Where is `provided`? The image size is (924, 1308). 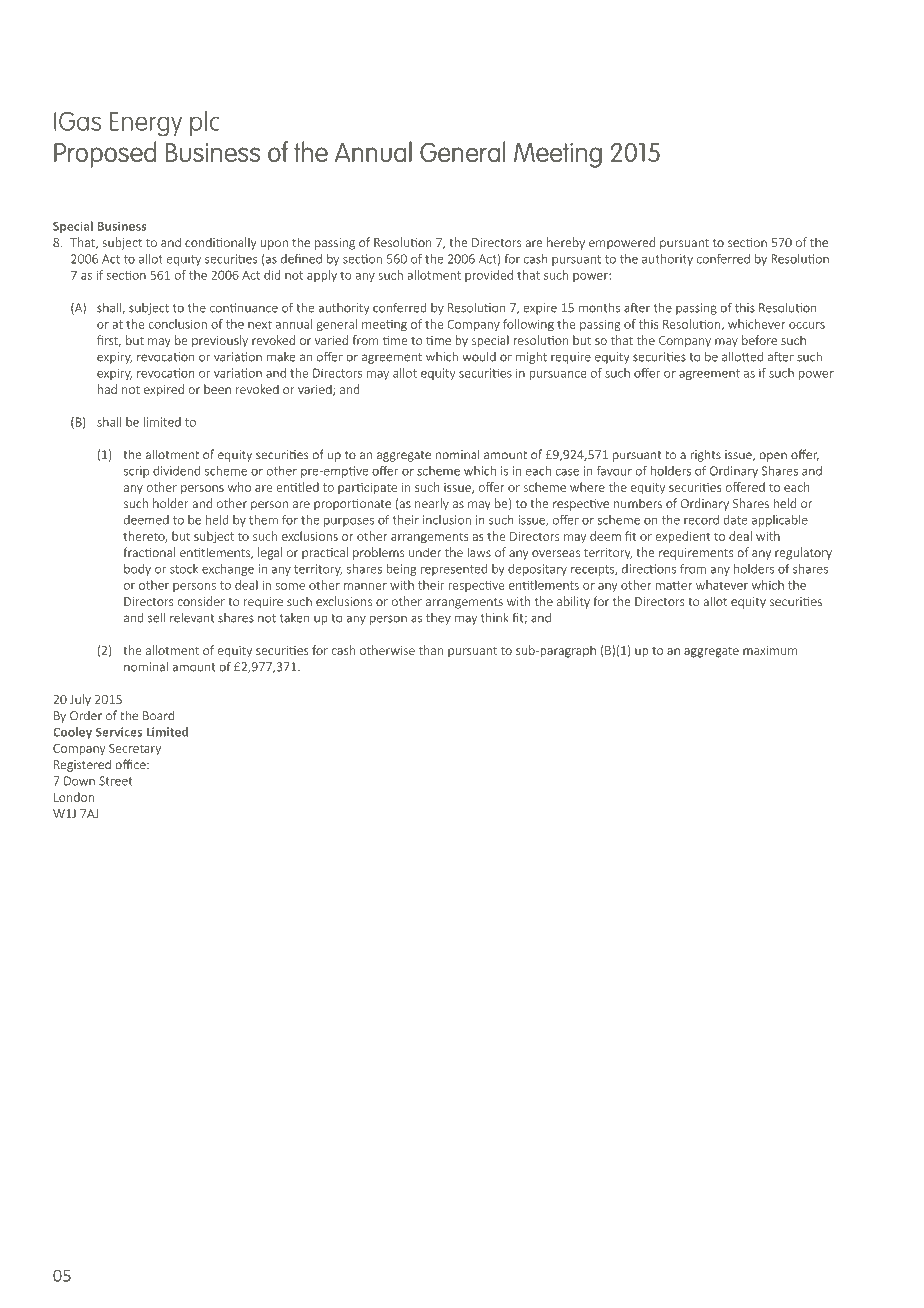
provided is located at coordinates (489, 276).
